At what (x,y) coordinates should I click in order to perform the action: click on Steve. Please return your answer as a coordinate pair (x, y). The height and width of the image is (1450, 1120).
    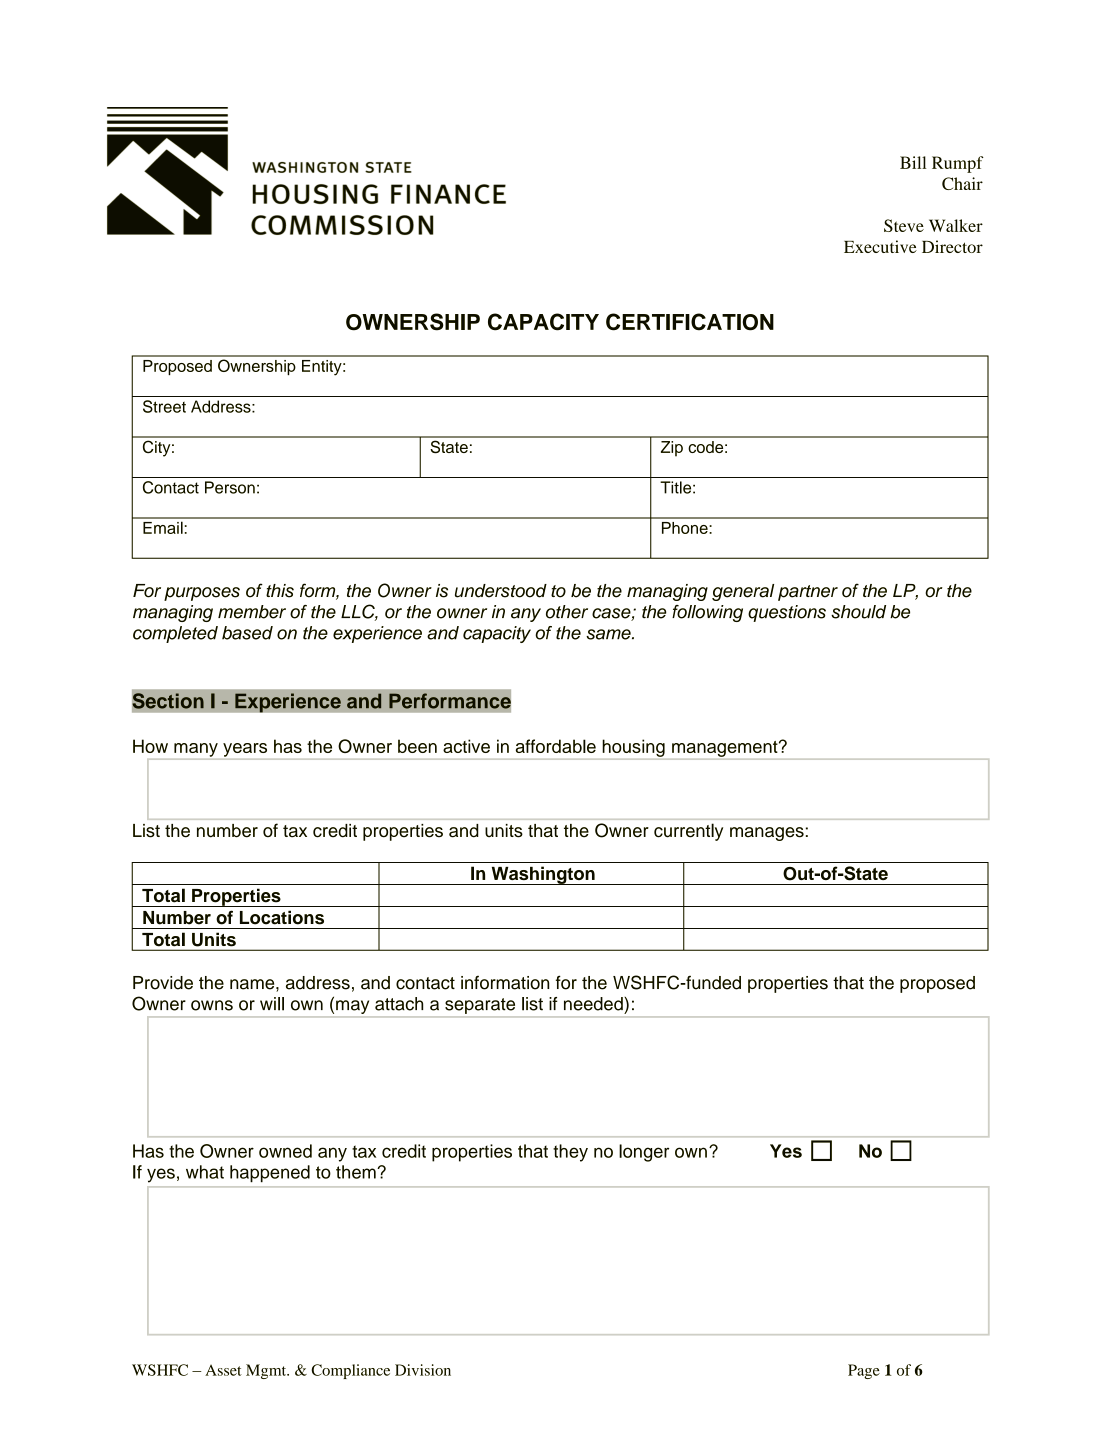
    Looking at the image, I should click on (904, 225).
